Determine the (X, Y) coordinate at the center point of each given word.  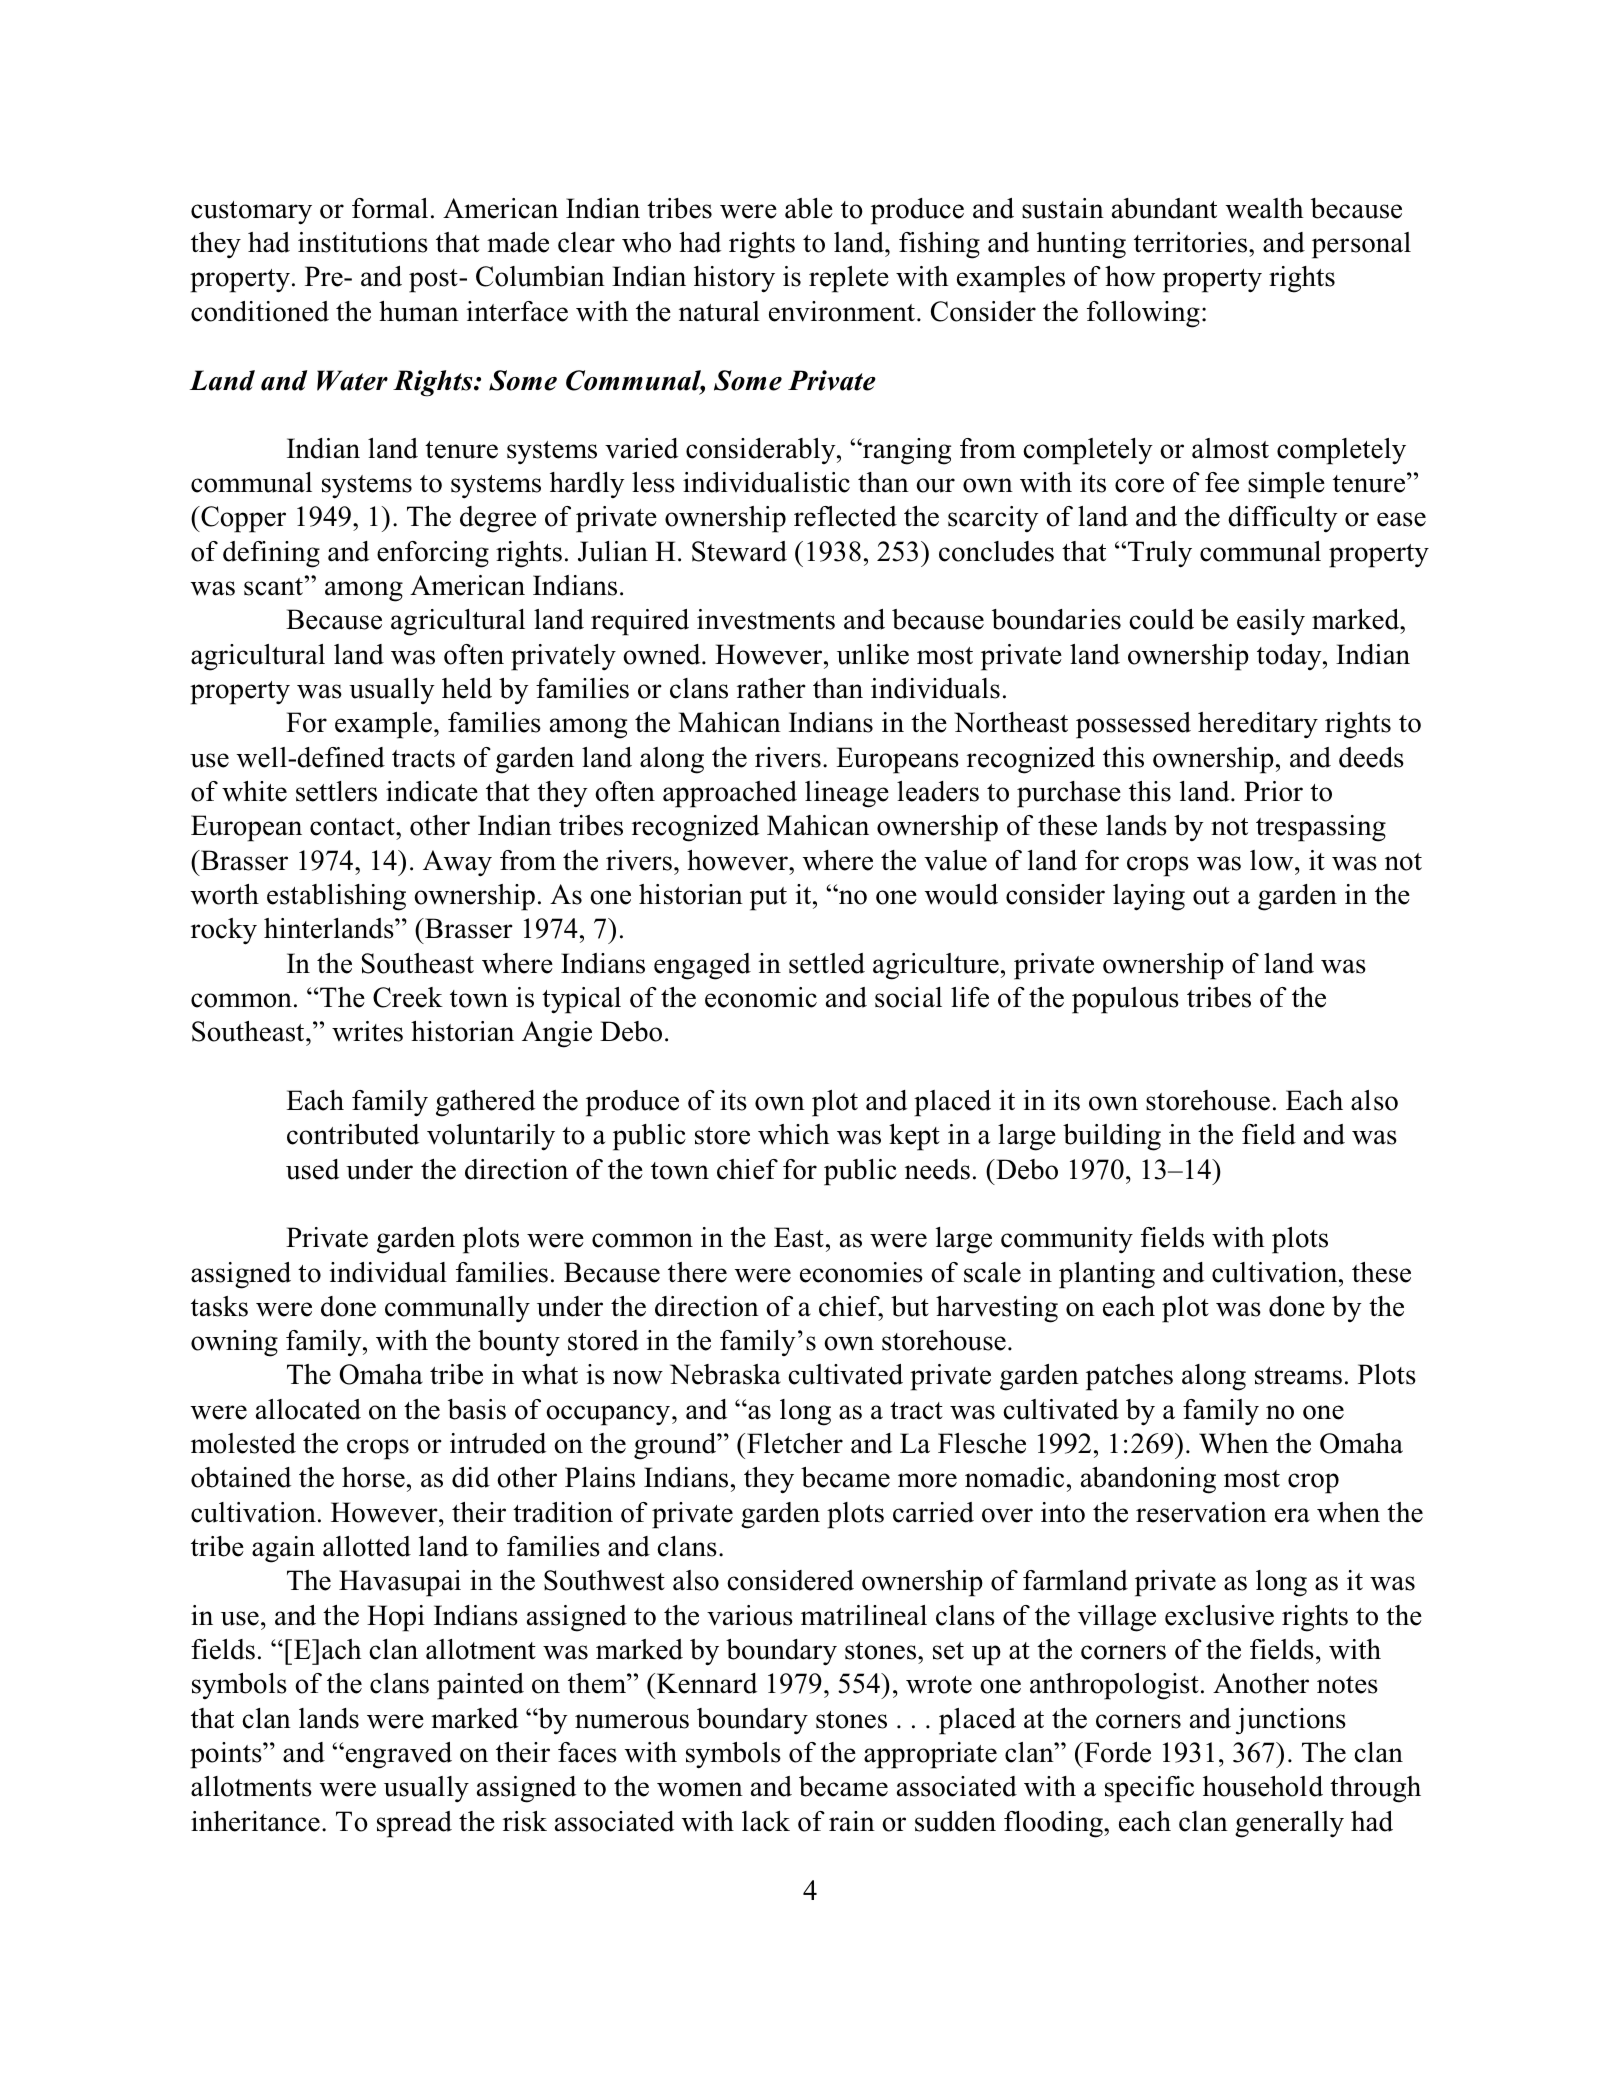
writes (367, 1031)
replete (849, 279)
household (1263, 1786)
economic (761, 997)
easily (1271, 622)
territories (1192, 242)
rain (852, 1821)
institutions (363, 242)
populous (1125, 1000)
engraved (397, 1755)
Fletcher (795, 1443)
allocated (308, 1409)
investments (766, 619)
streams (1298, 1376)
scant (273, 587)
